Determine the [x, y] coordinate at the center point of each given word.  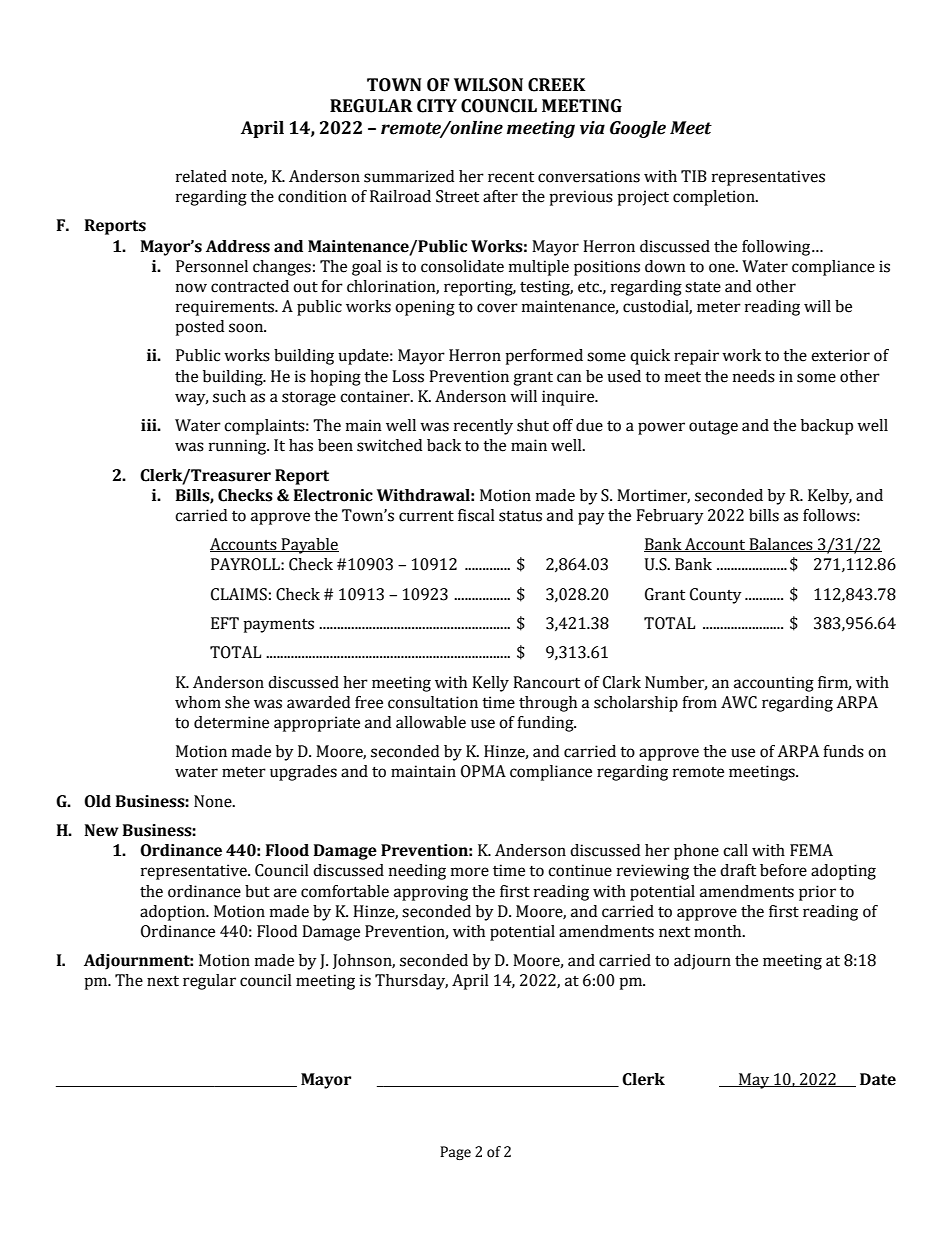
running [239, 447]
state [703, 287]
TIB [694, 176]
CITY [437, 106]
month [719, 931]
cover [497, 308]
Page [455, 1153]
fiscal [476, 515]
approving [431, 893]
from [699, 702]
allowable [431, 722]
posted [199, 328]
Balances [781, 545]
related [201, 176]
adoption [174, 913]
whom [198, 702]
